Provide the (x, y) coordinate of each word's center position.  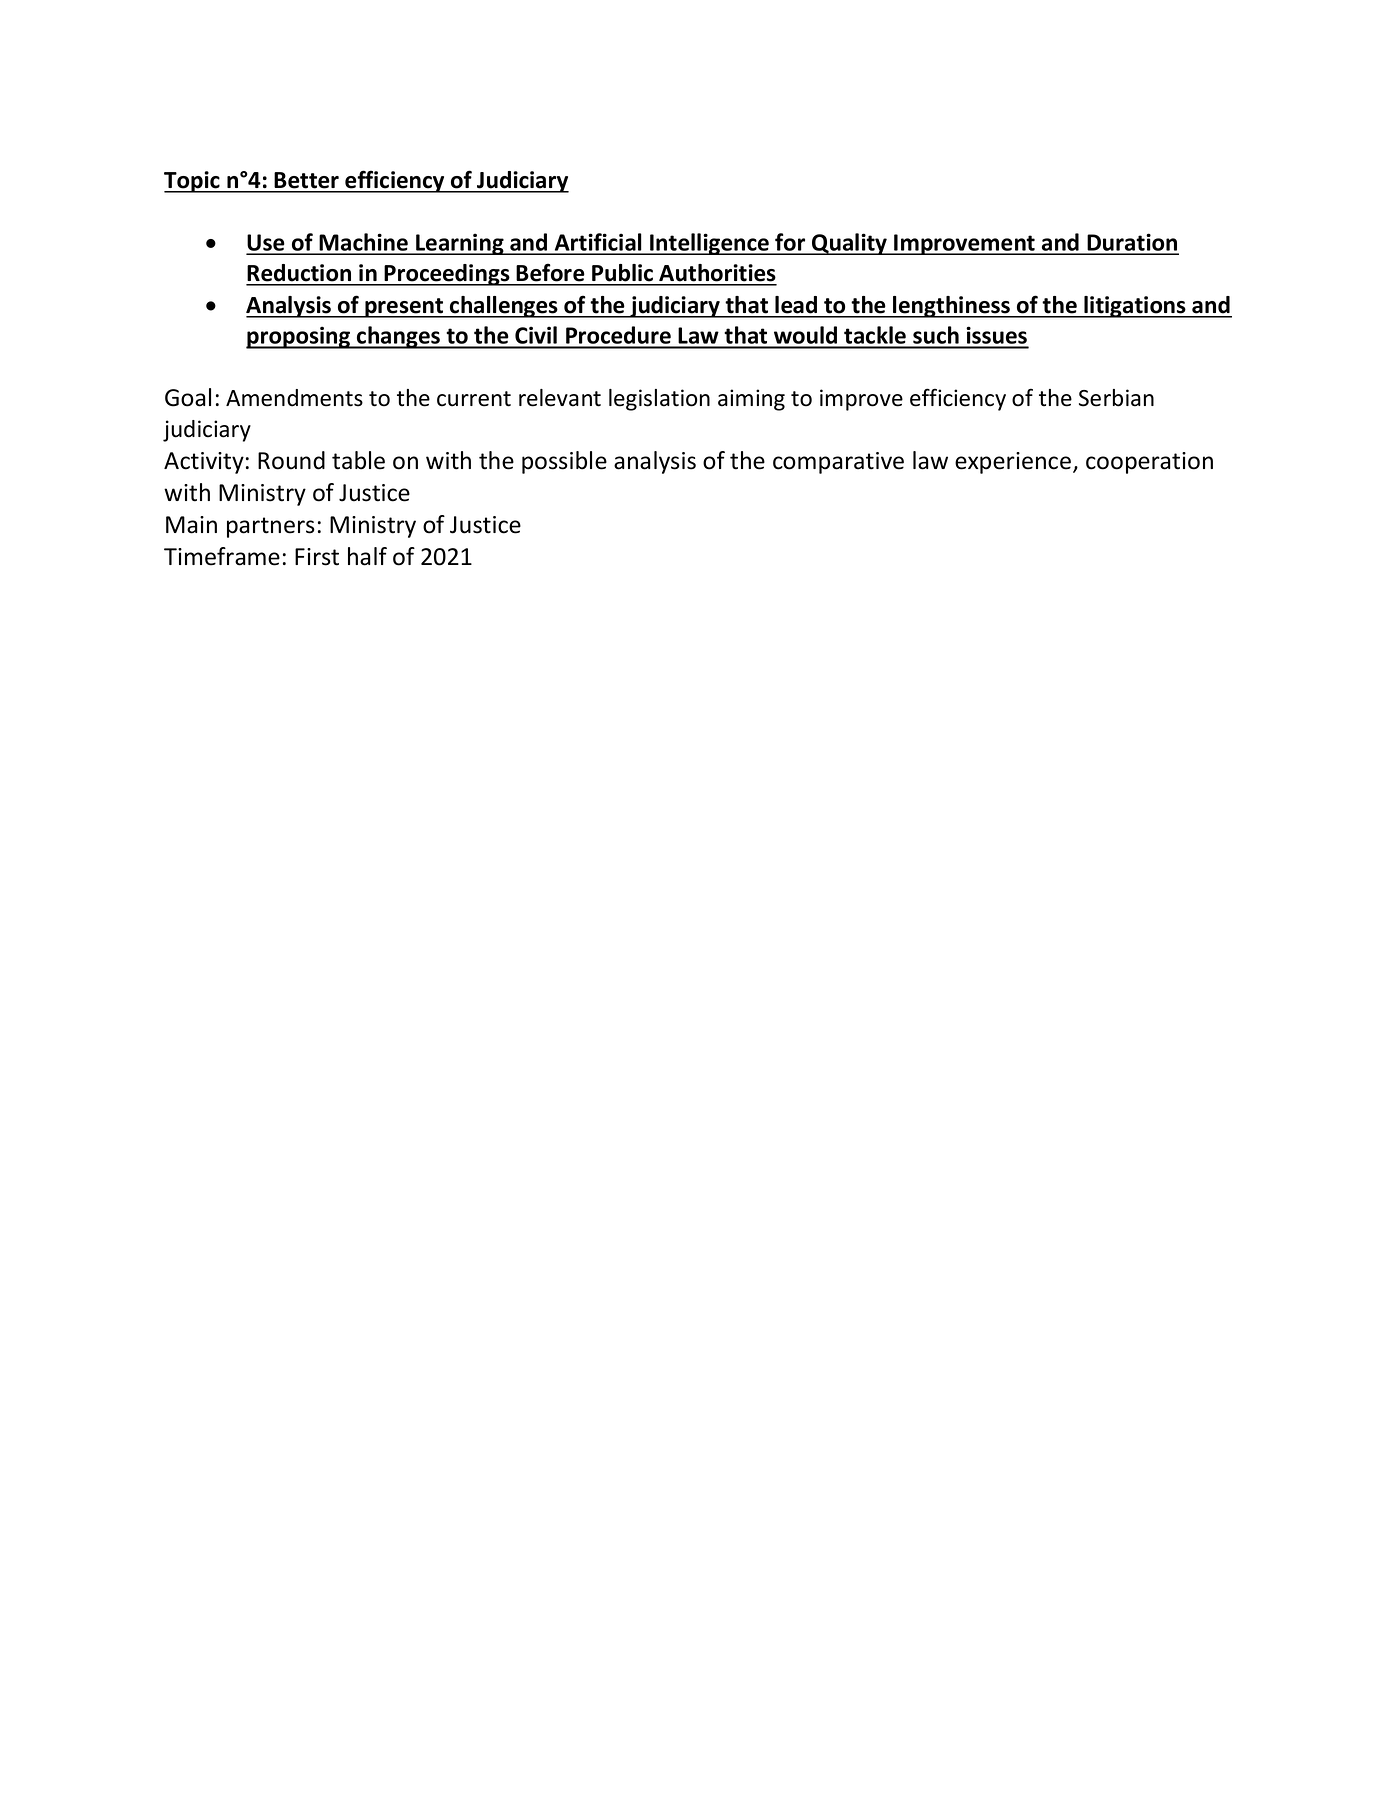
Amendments (294, 398)
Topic (193, 182)
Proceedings (447, 275)
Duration (1132, 243)
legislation (659, 400)
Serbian (1116, 398)
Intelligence (709, 244)
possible (564, 462)
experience (1013, 463)
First (317, 557)
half (367, 556)
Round (291, 460)
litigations (1135, 307)
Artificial (598, 243)
